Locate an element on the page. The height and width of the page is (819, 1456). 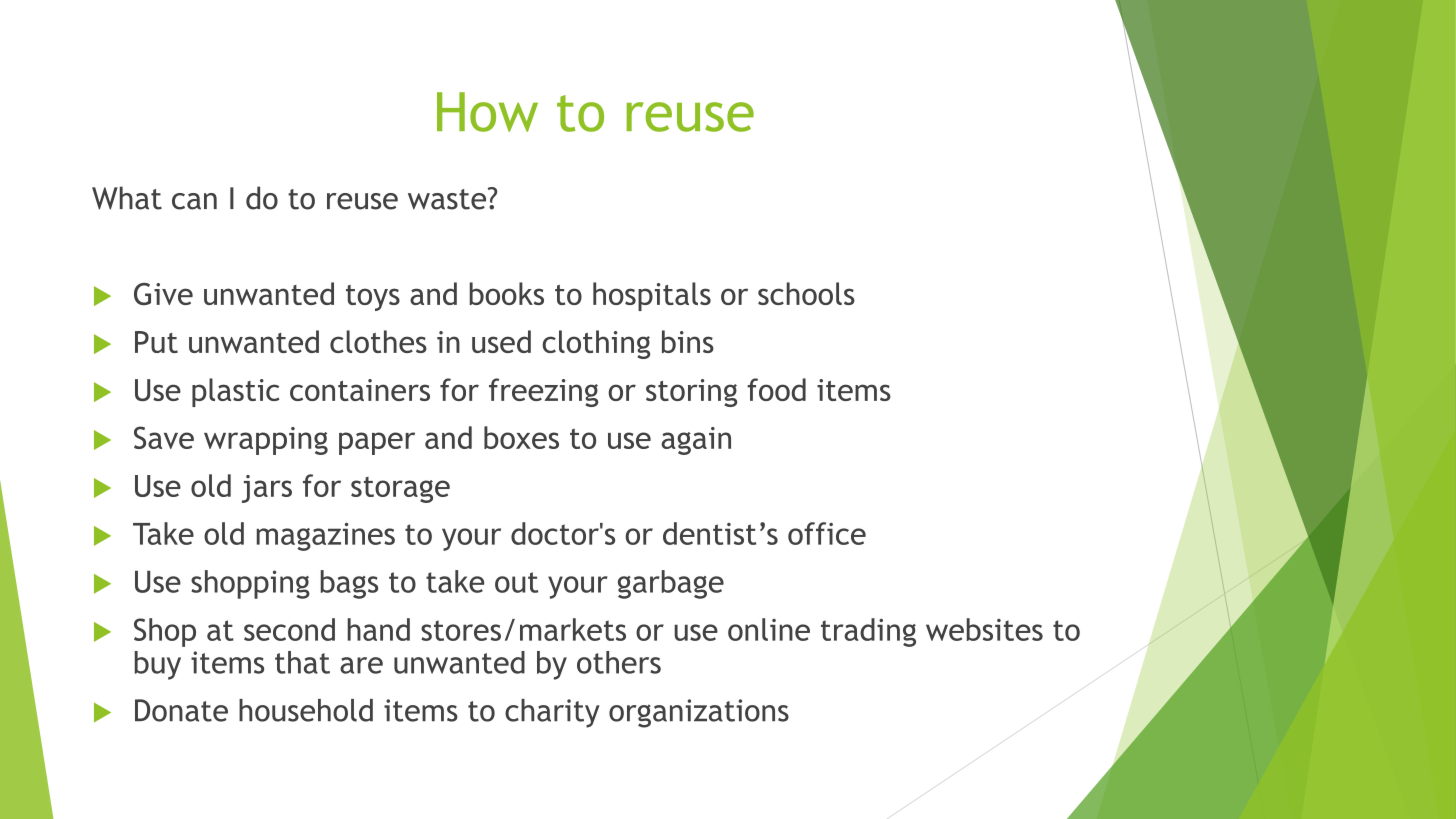
storage is located at coordinates (400, 490).
